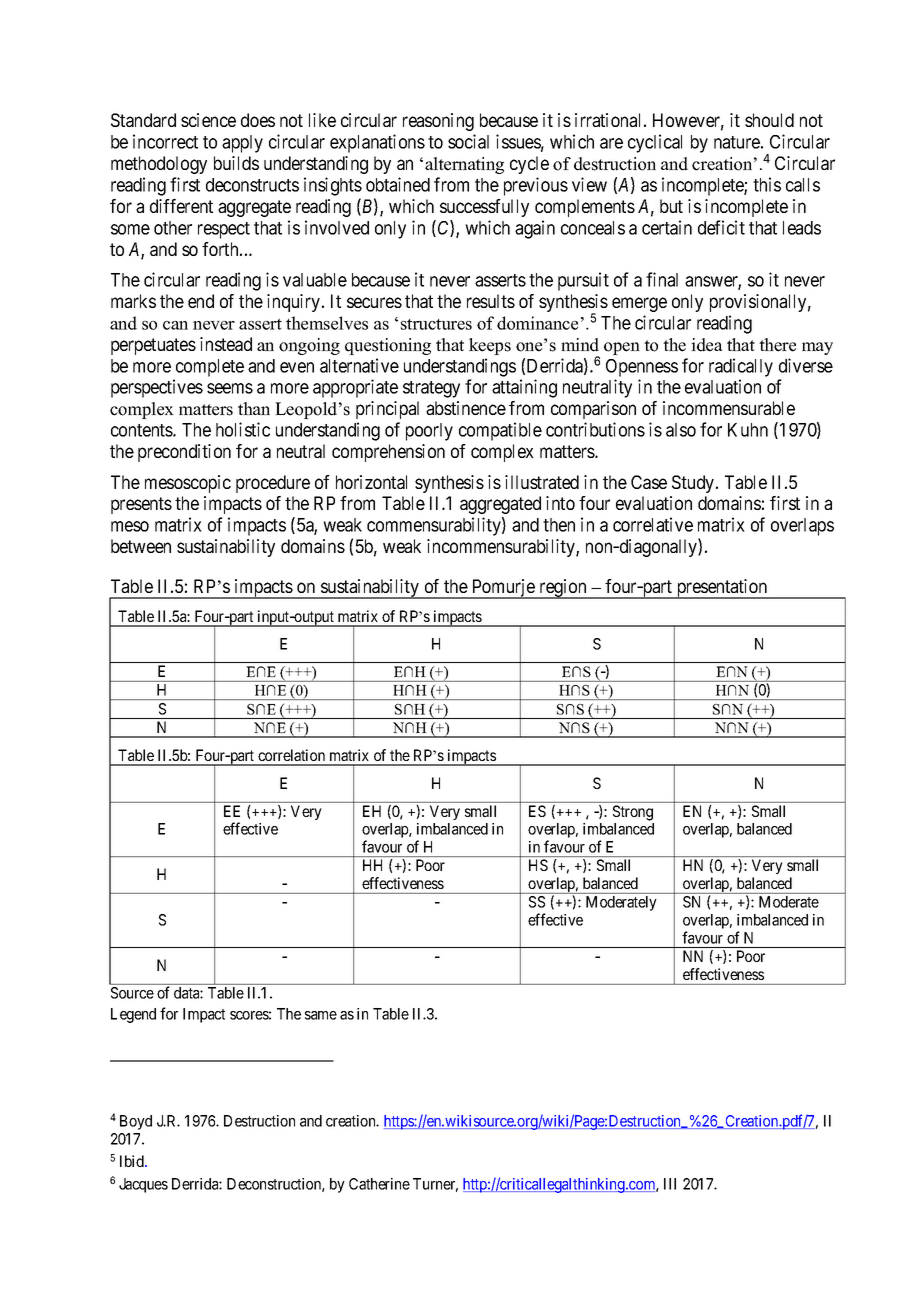  I want to click on illustrated, so click(542, 482).
